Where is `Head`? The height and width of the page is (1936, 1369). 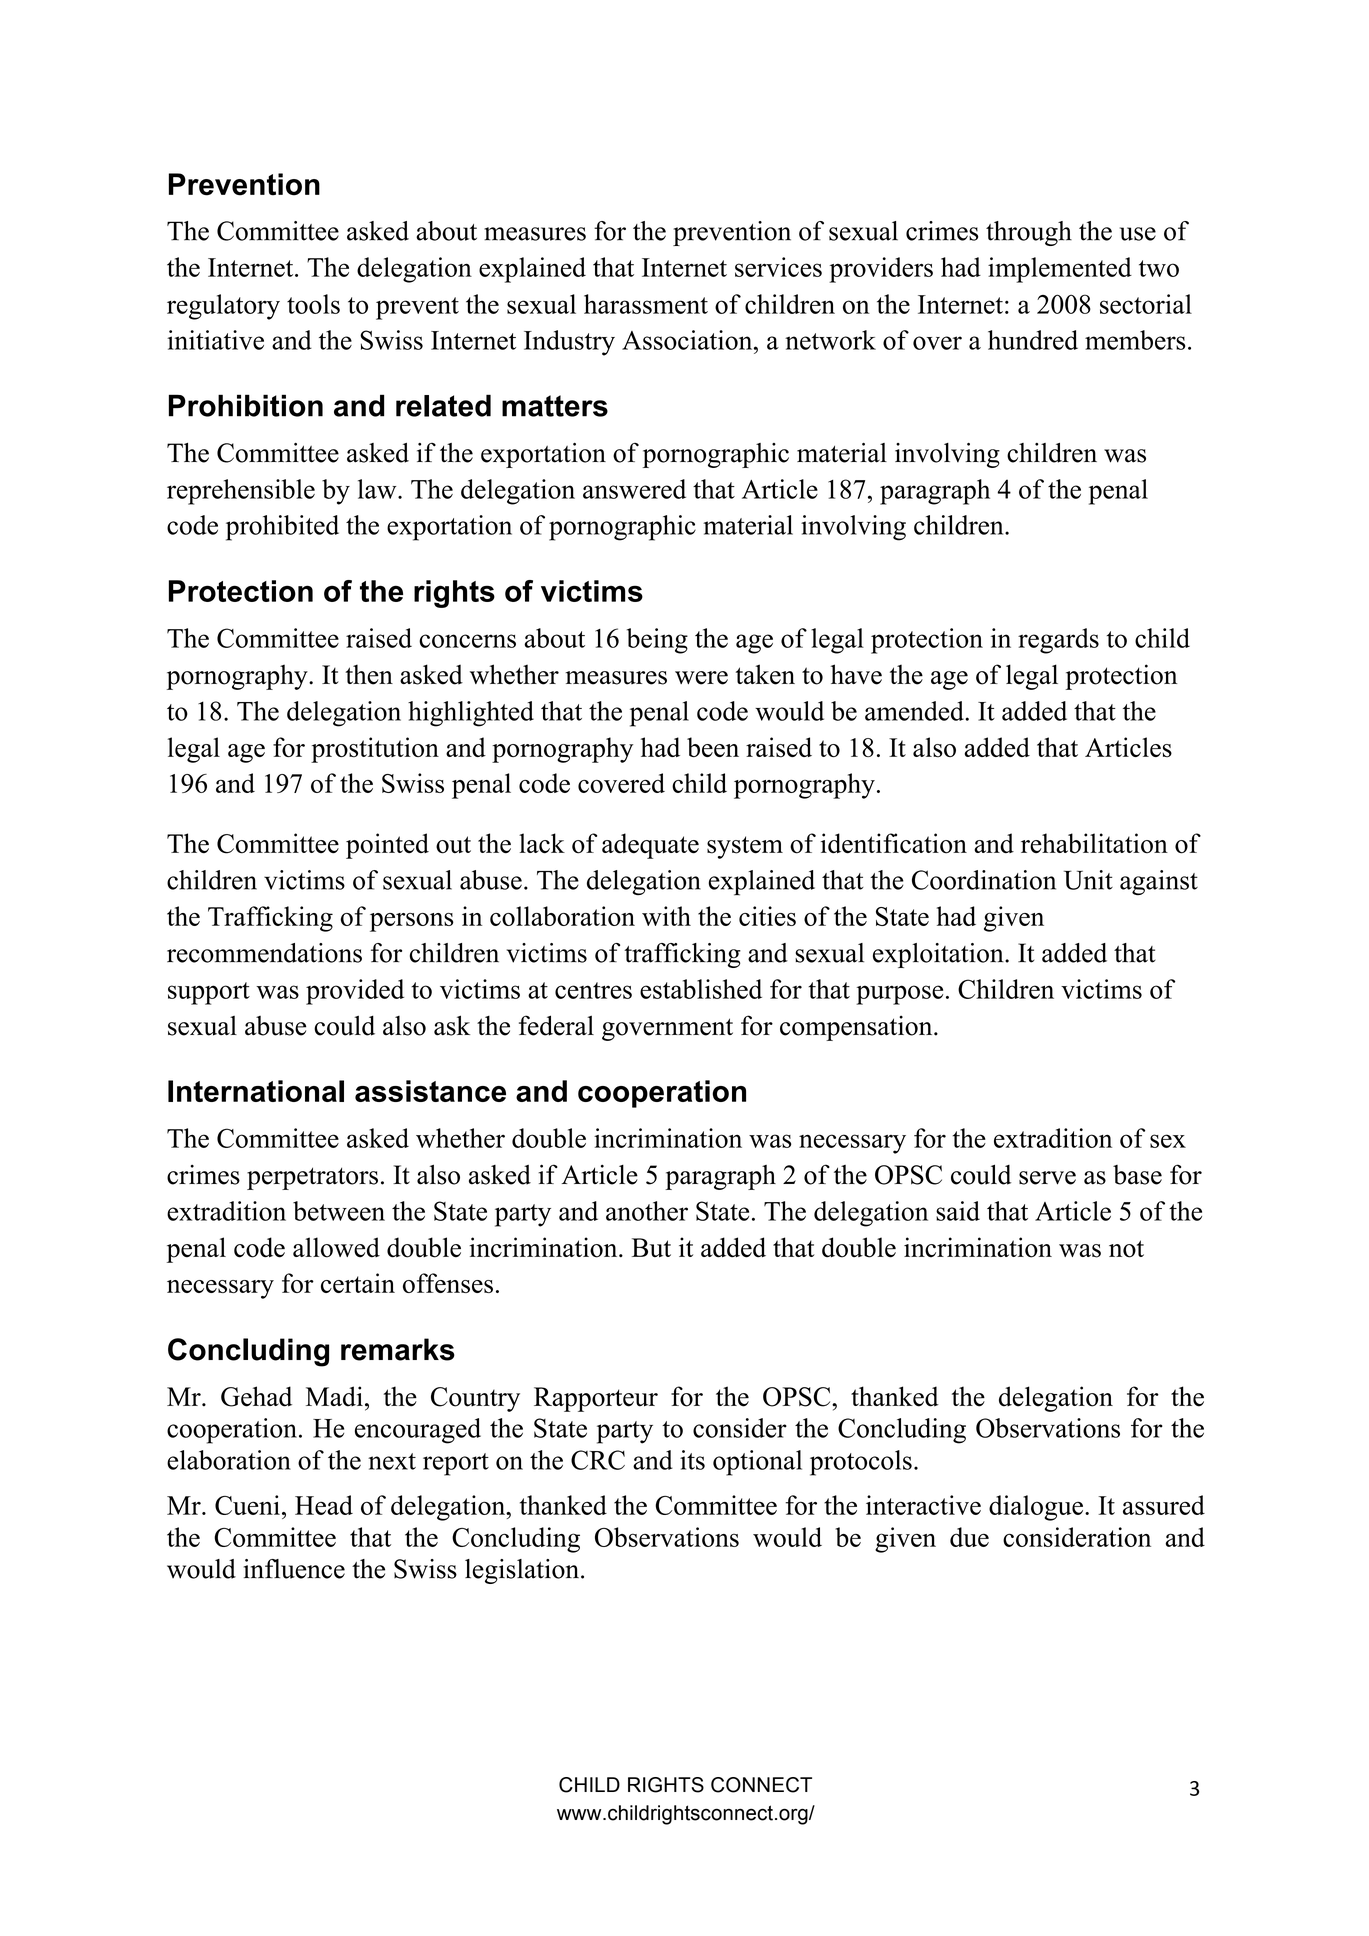
Head is located at coordinates (324, 1505).
